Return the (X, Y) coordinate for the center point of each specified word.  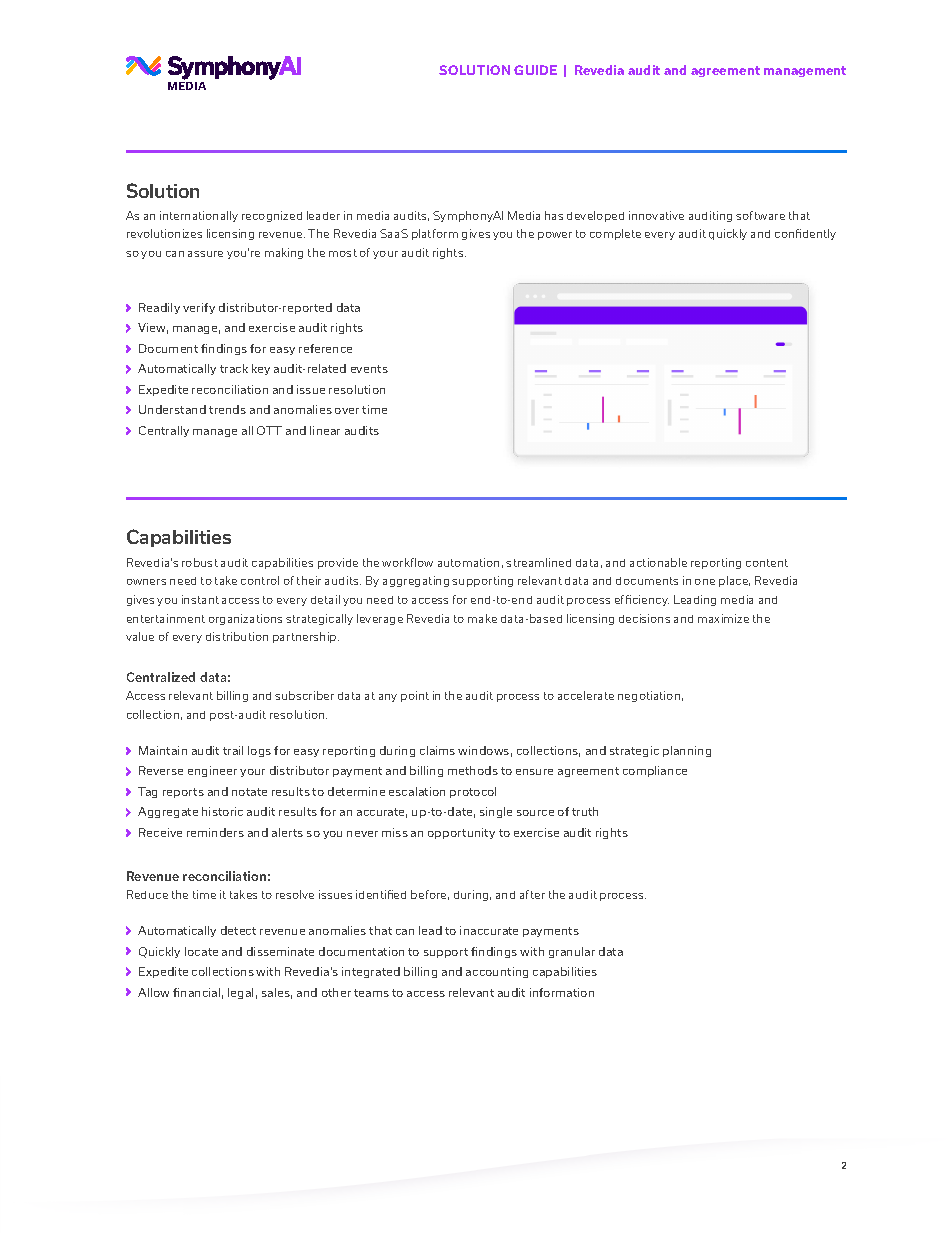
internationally (199, 216)
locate (201, 951)
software (760, 215)
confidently (805, 234)
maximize (723, 618)
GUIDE (535, 70)
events (369, 369)
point (415, 696)
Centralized (161, 677)
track (234, 368)
